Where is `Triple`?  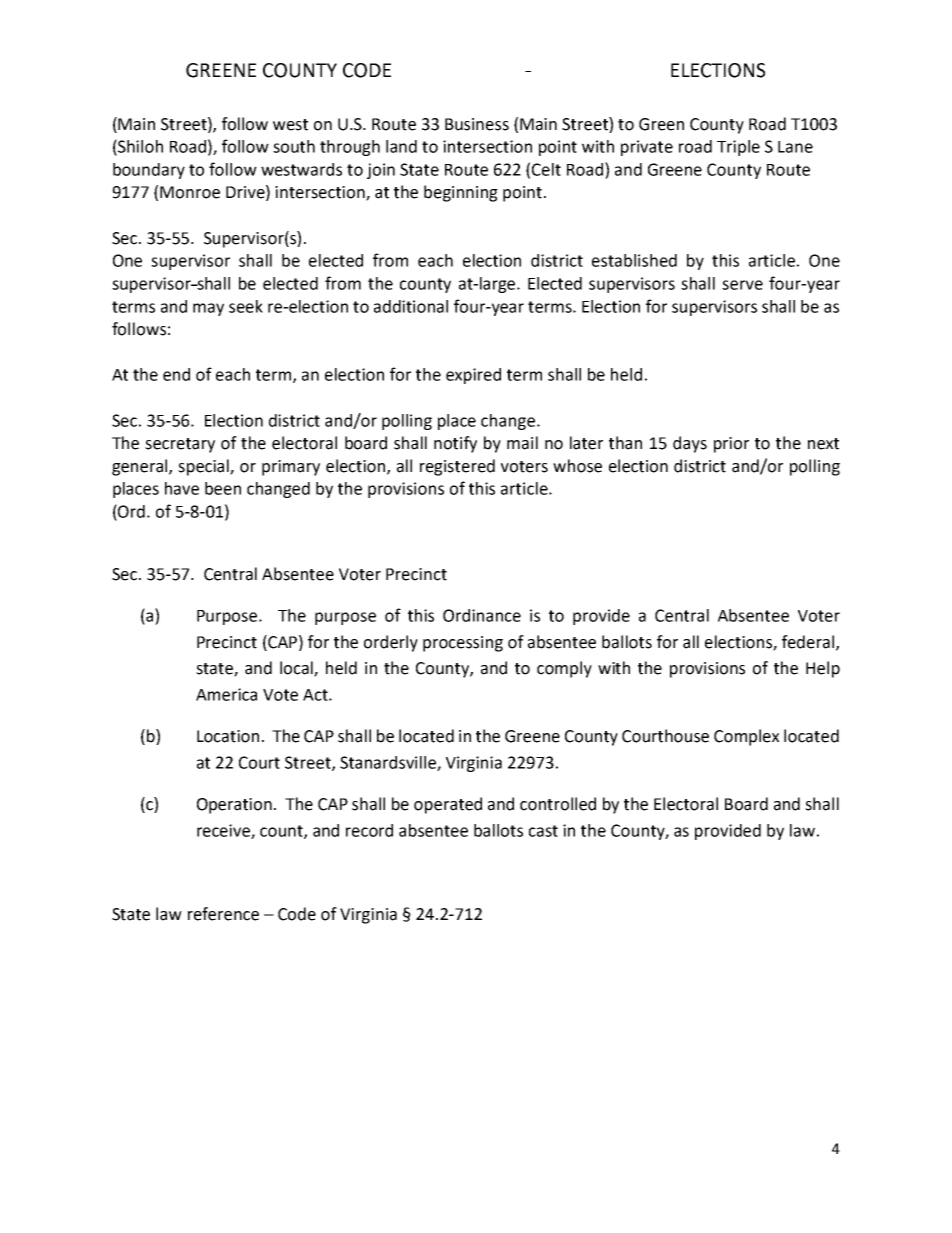 Triple is located at coordinates (738, 148).
